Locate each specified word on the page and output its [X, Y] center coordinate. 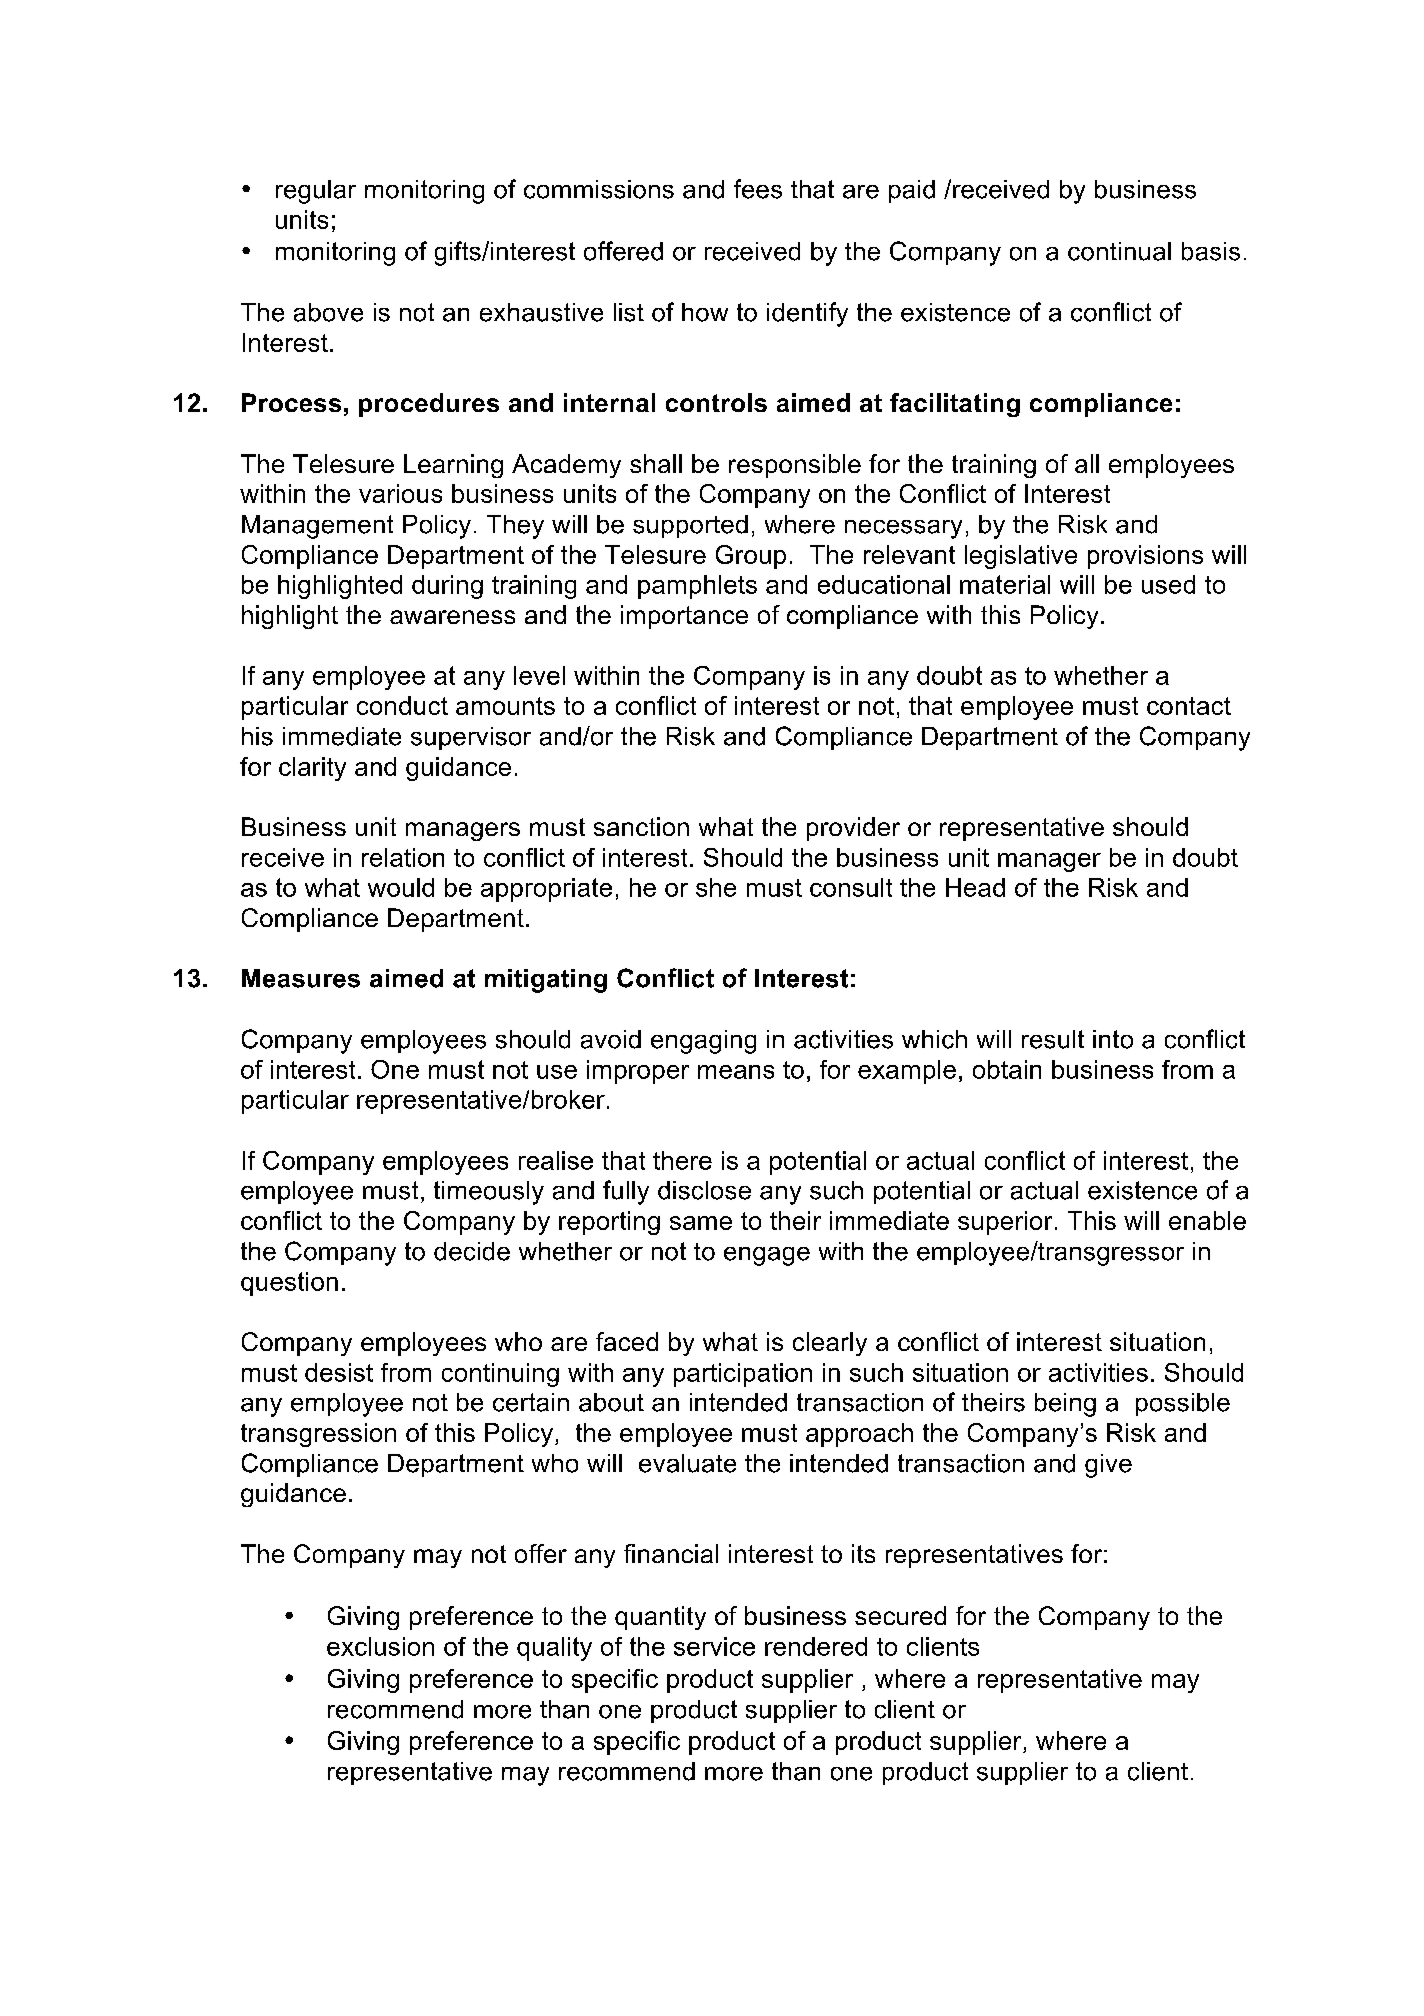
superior [1005, 1223]
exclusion [380, 1646]
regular [316, 192]
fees [758, 189]
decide [472, 1251]
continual [1119, 251]
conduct [402, 705]
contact [1189, 706]
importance [684, 617]
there [682, 1160]
